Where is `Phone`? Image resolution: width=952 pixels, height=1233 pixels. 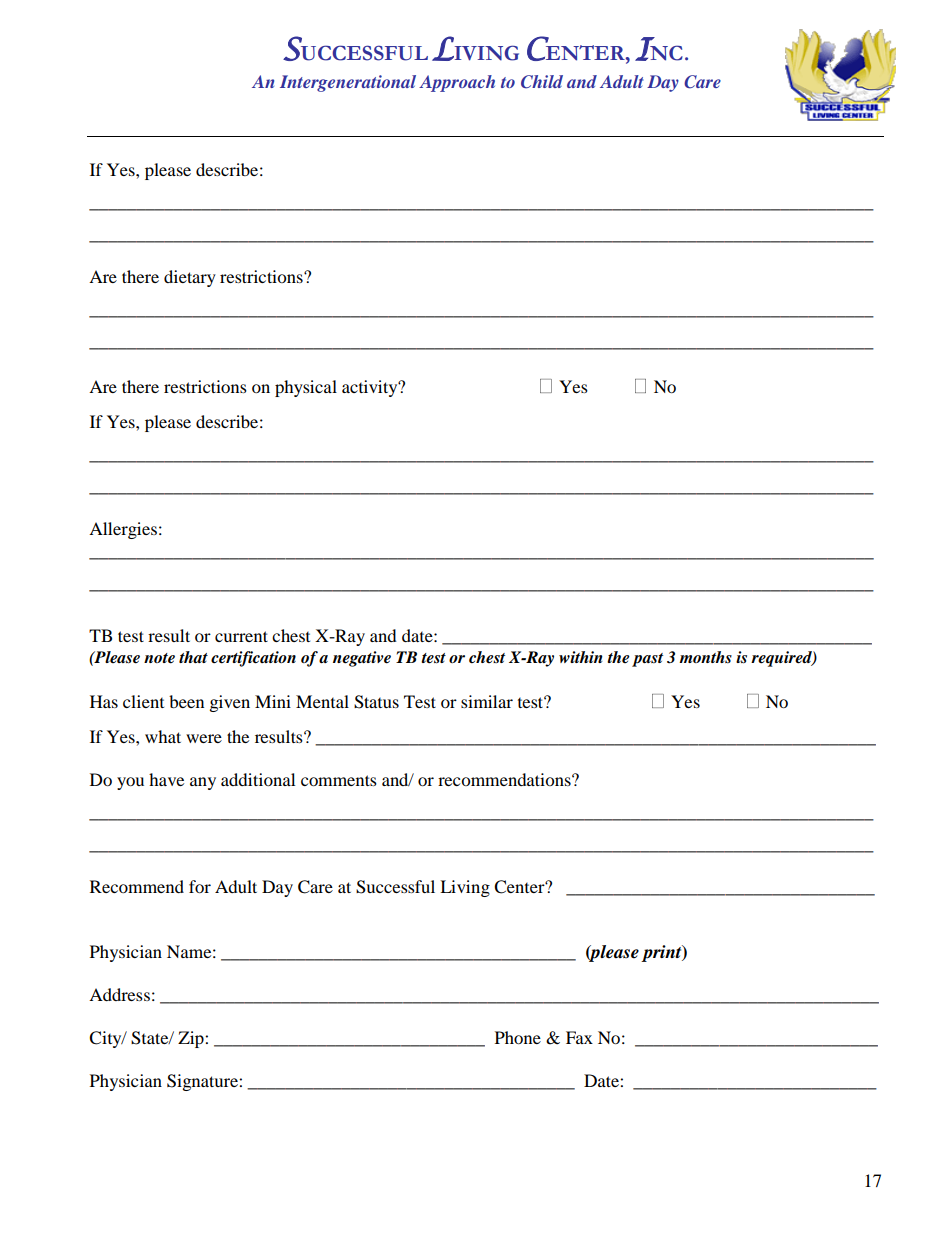
Phone is located at coordinates (518, 1037).
